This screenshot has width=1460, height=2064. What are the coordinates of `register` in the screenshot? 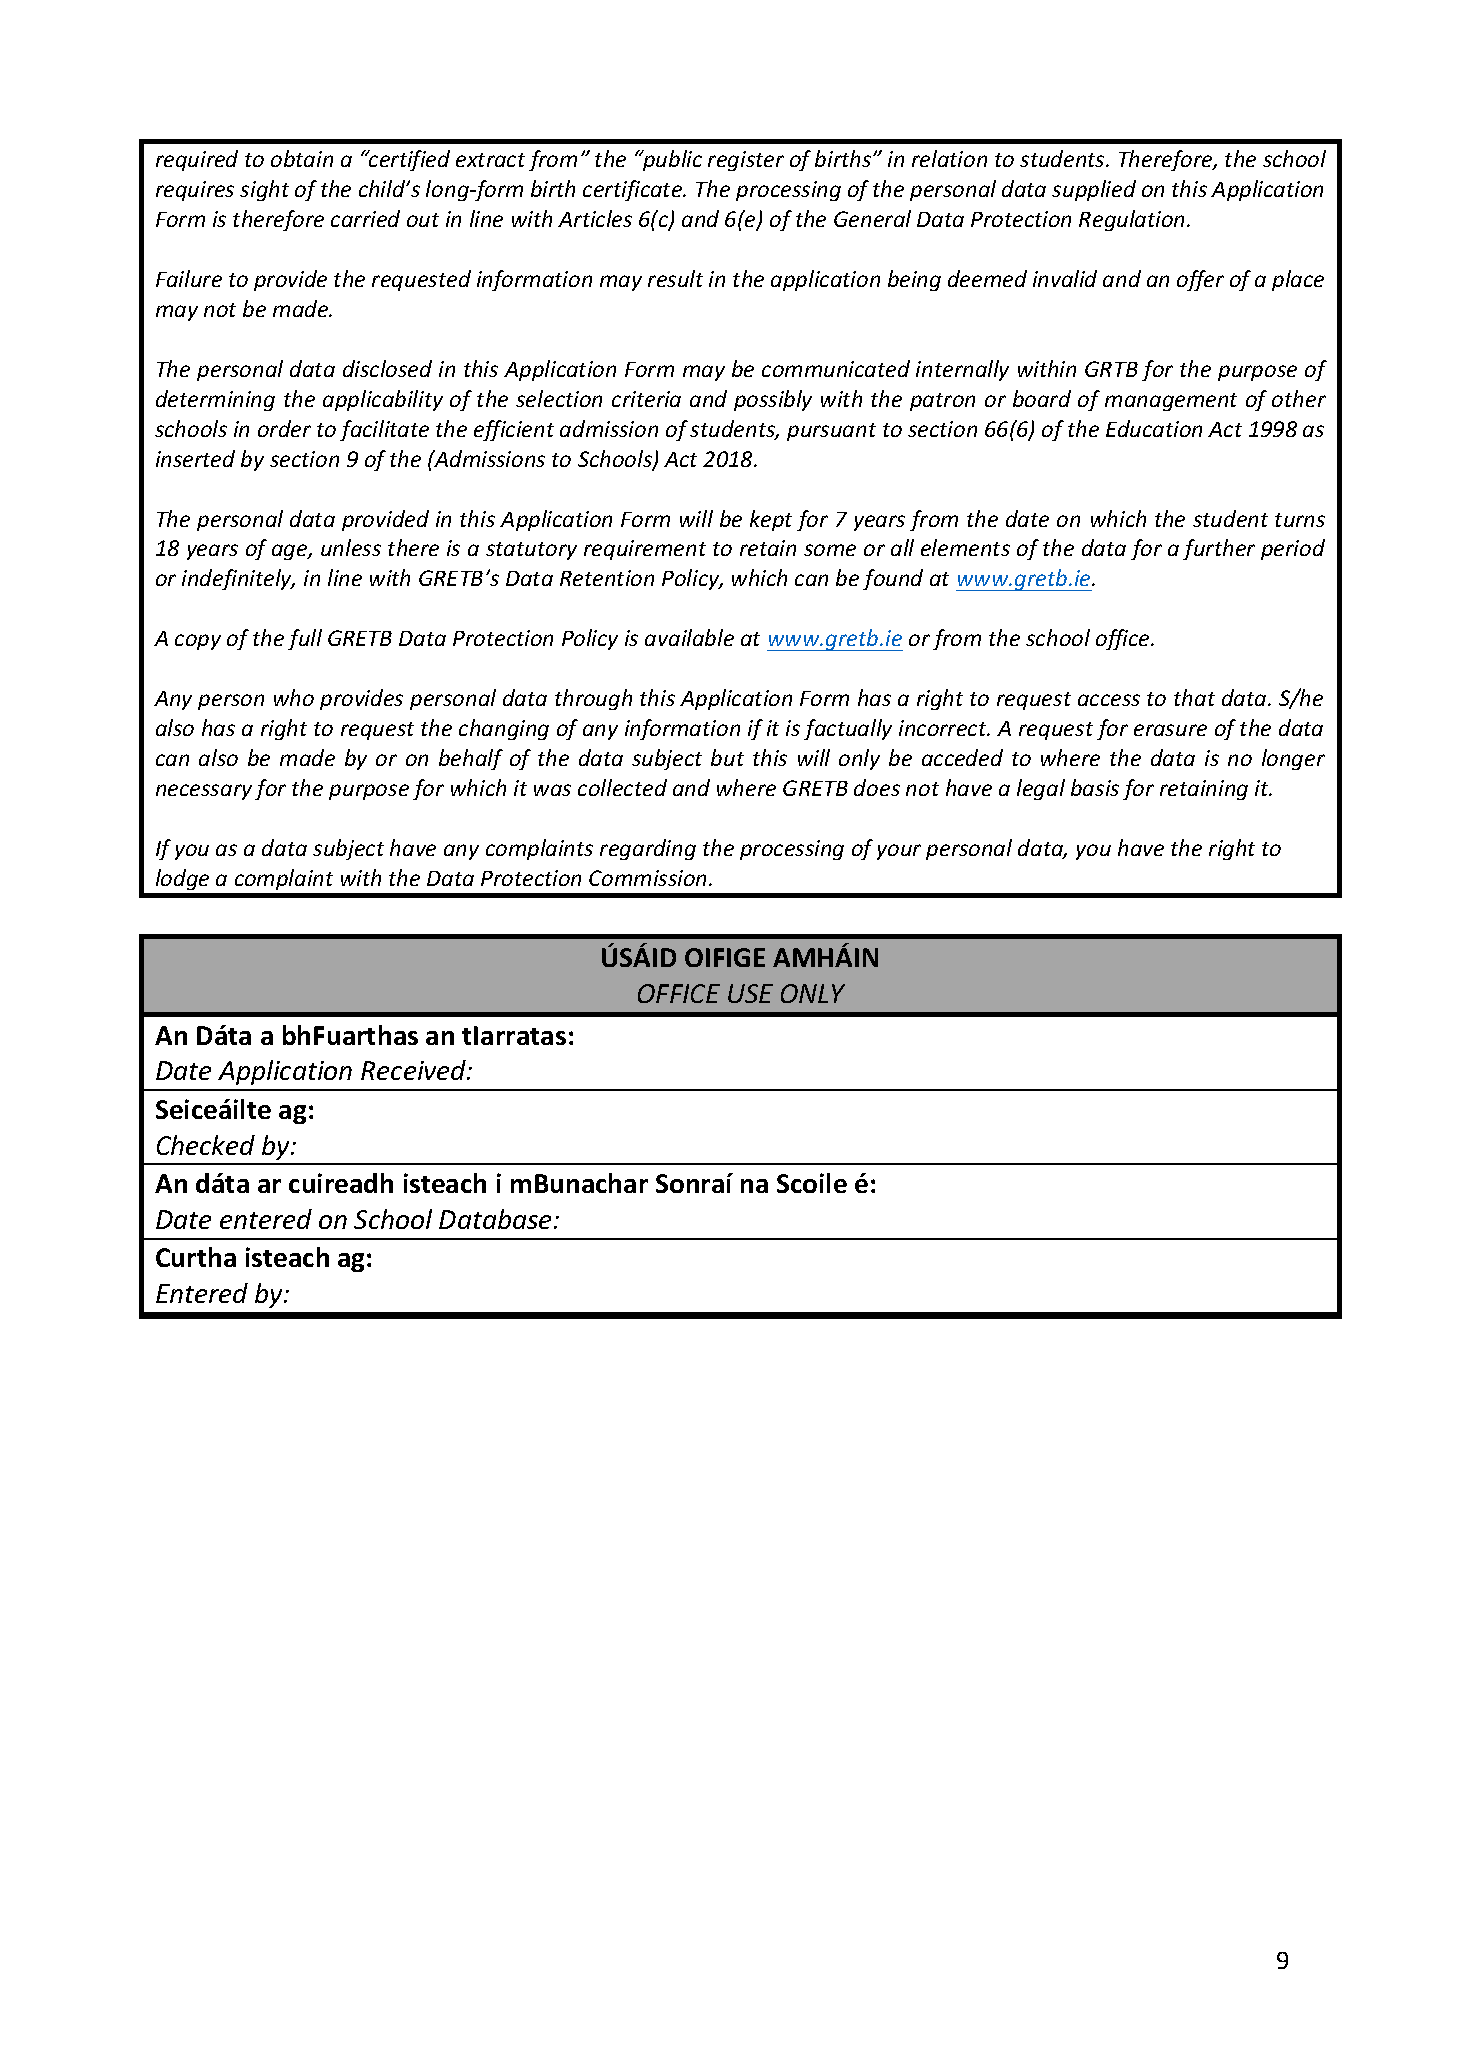 It's located at (746, 161).
